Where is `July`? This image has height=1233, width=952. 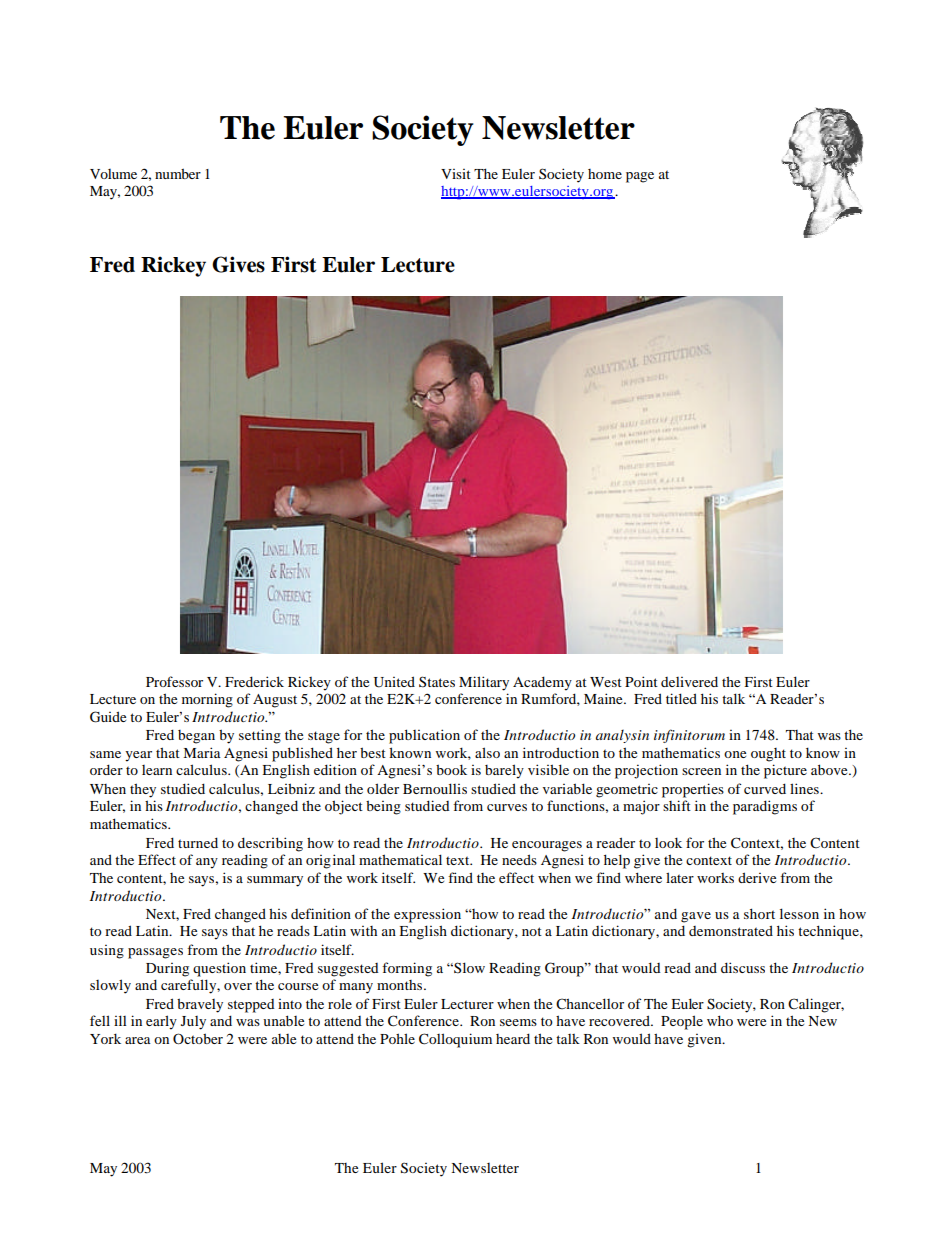 July is located at coordinates (193, 1023).
